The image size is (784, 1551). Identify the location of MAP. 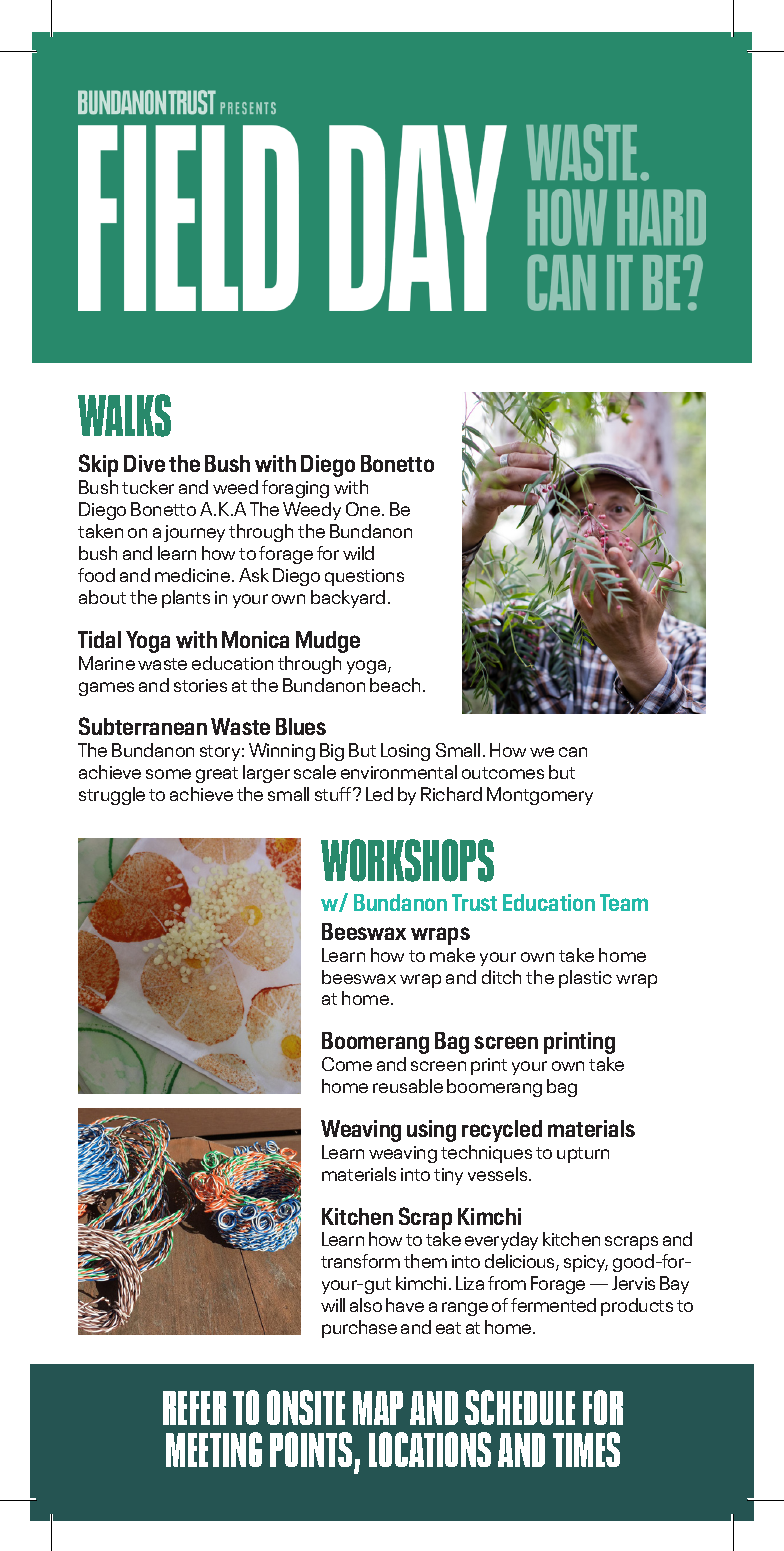
(378, 1408).
